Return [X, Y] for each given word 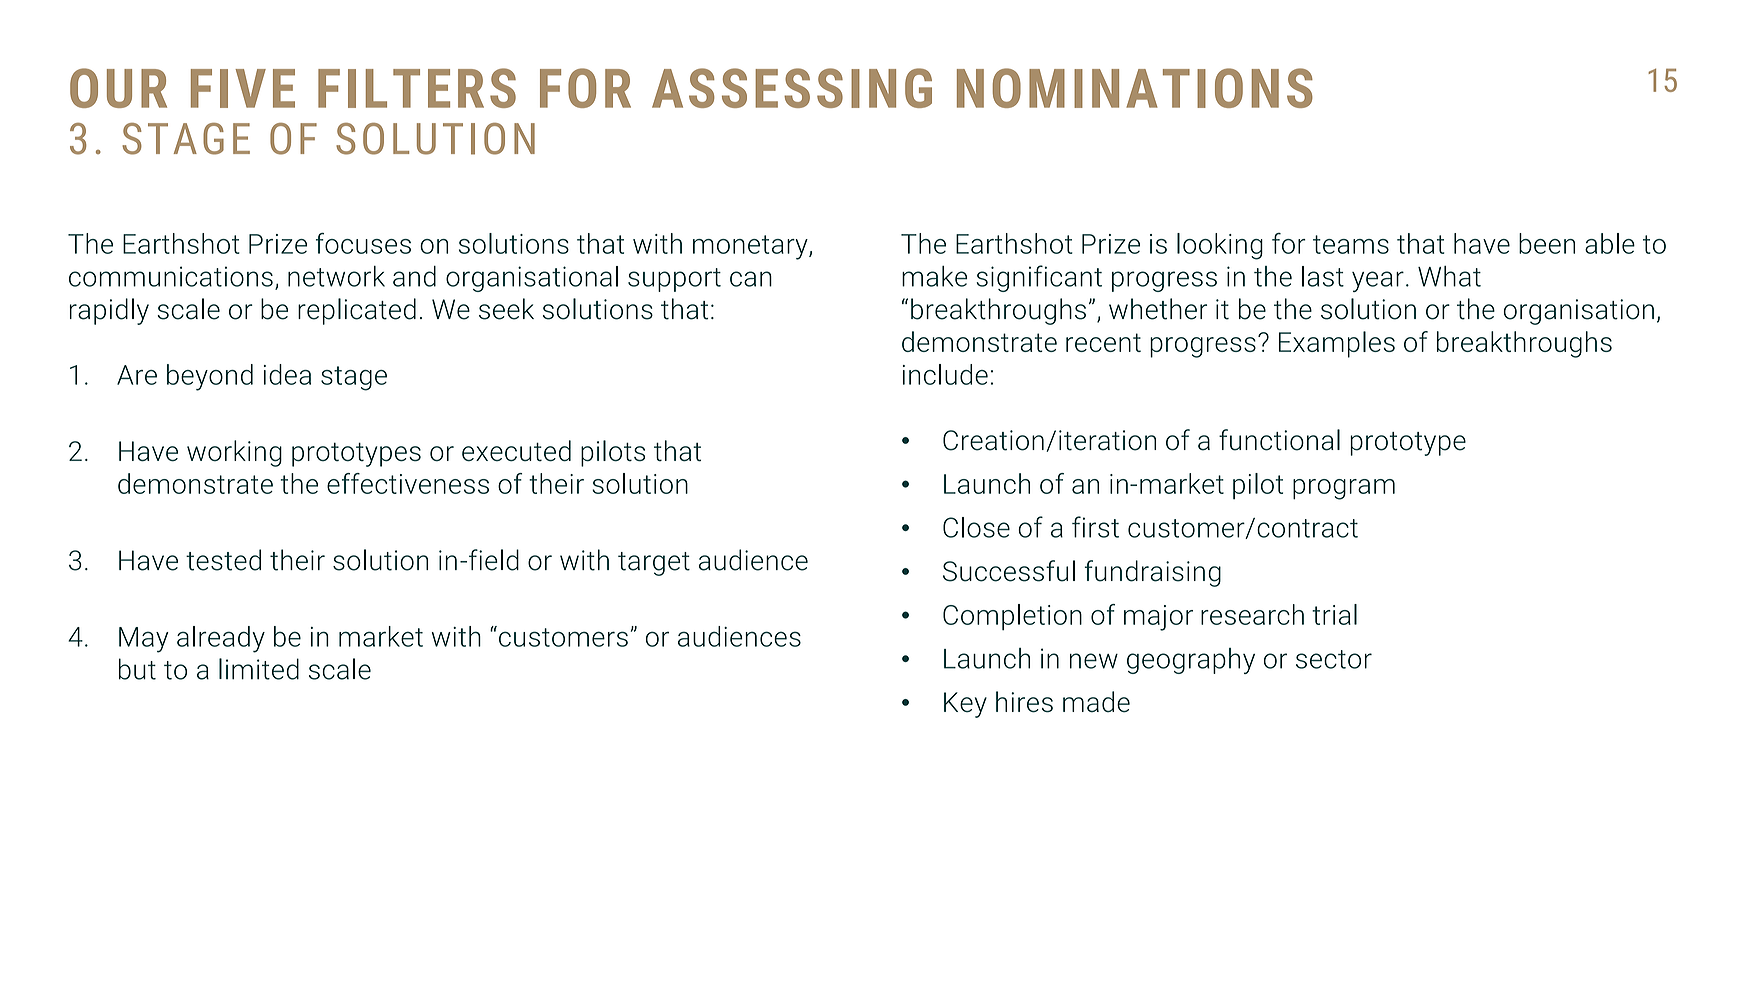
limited [259, 669]
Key [965, 705]
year [1378, 281]
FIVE [243, 88]
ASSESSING [792, 88]
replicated [357, 311]
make [934, 276]
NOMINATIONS [1135, 88]
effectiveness [408, 483]
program [1344, 489]
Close [976, 527]
